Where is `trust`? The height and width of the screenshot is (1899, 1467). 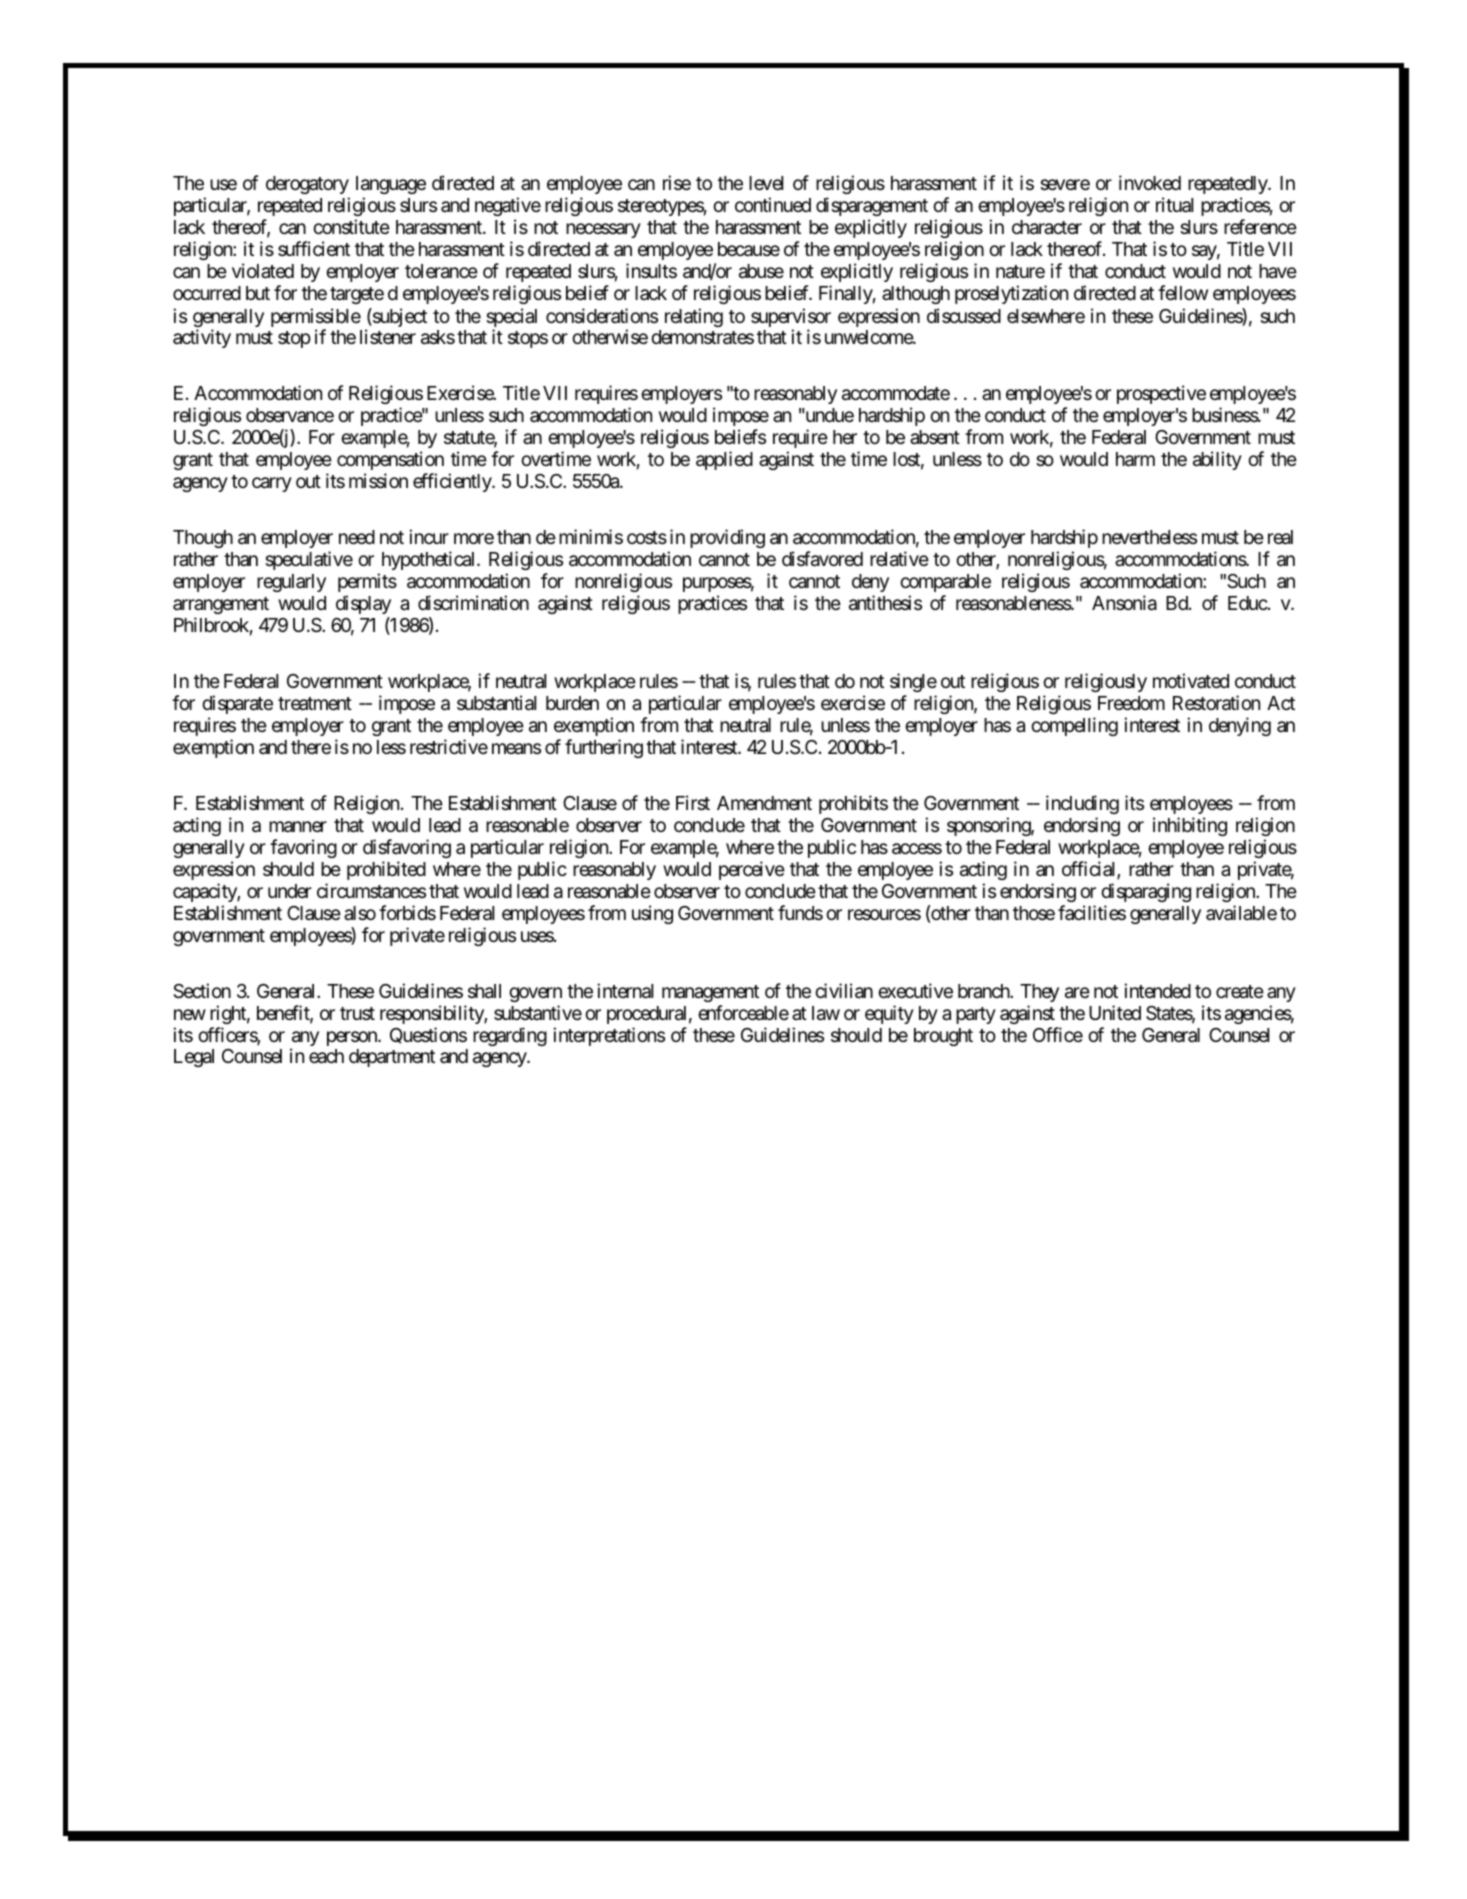 trust is located at coordinates (357, 1013).
